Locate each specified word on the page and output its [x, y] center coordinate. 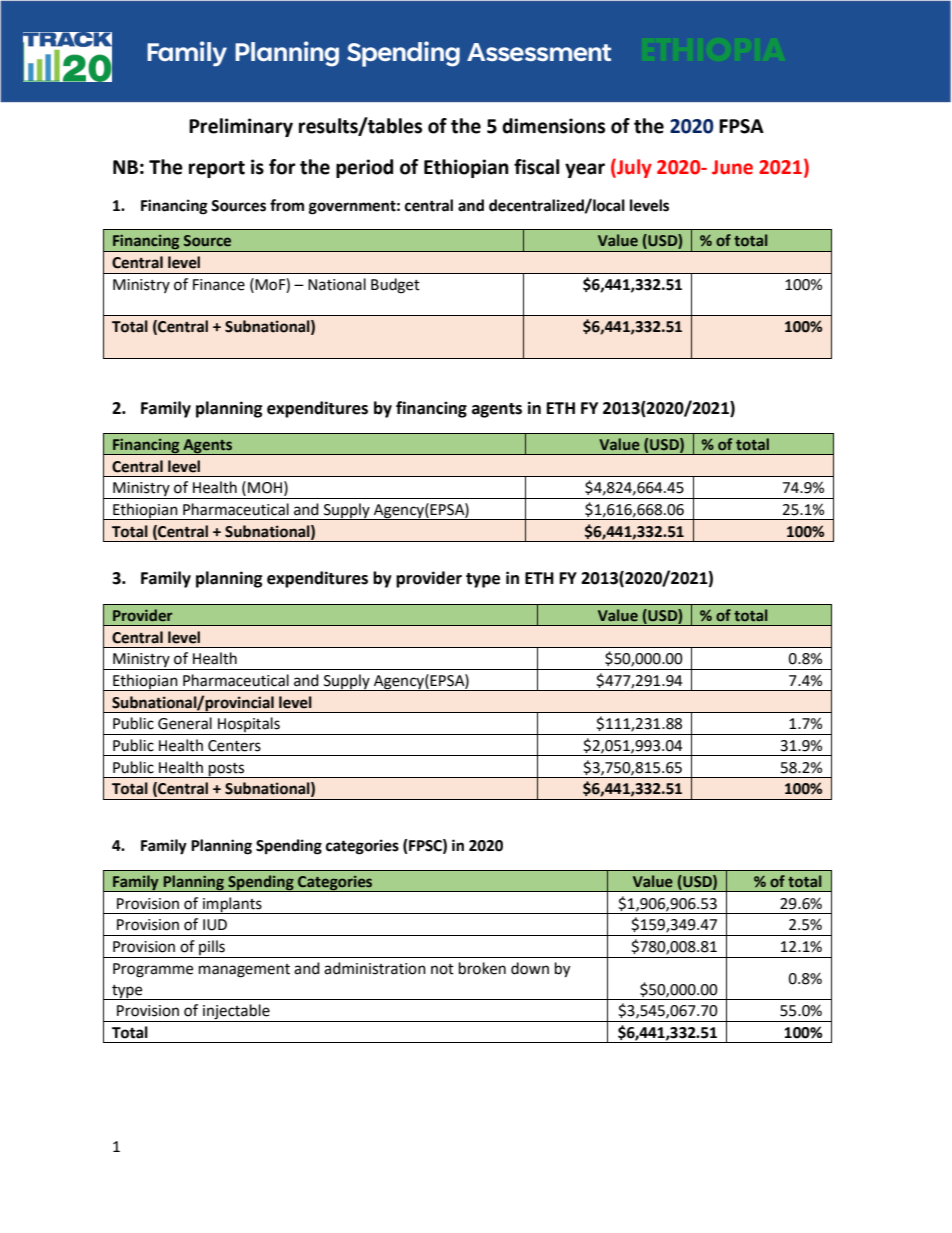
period [364, 168]
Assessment [539, 52]
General [185, 723]
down [530, 968]
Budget [395, 286]
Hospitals [249, 726]
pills [212, 949]
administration [375, 968]
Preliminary [241, 127]
